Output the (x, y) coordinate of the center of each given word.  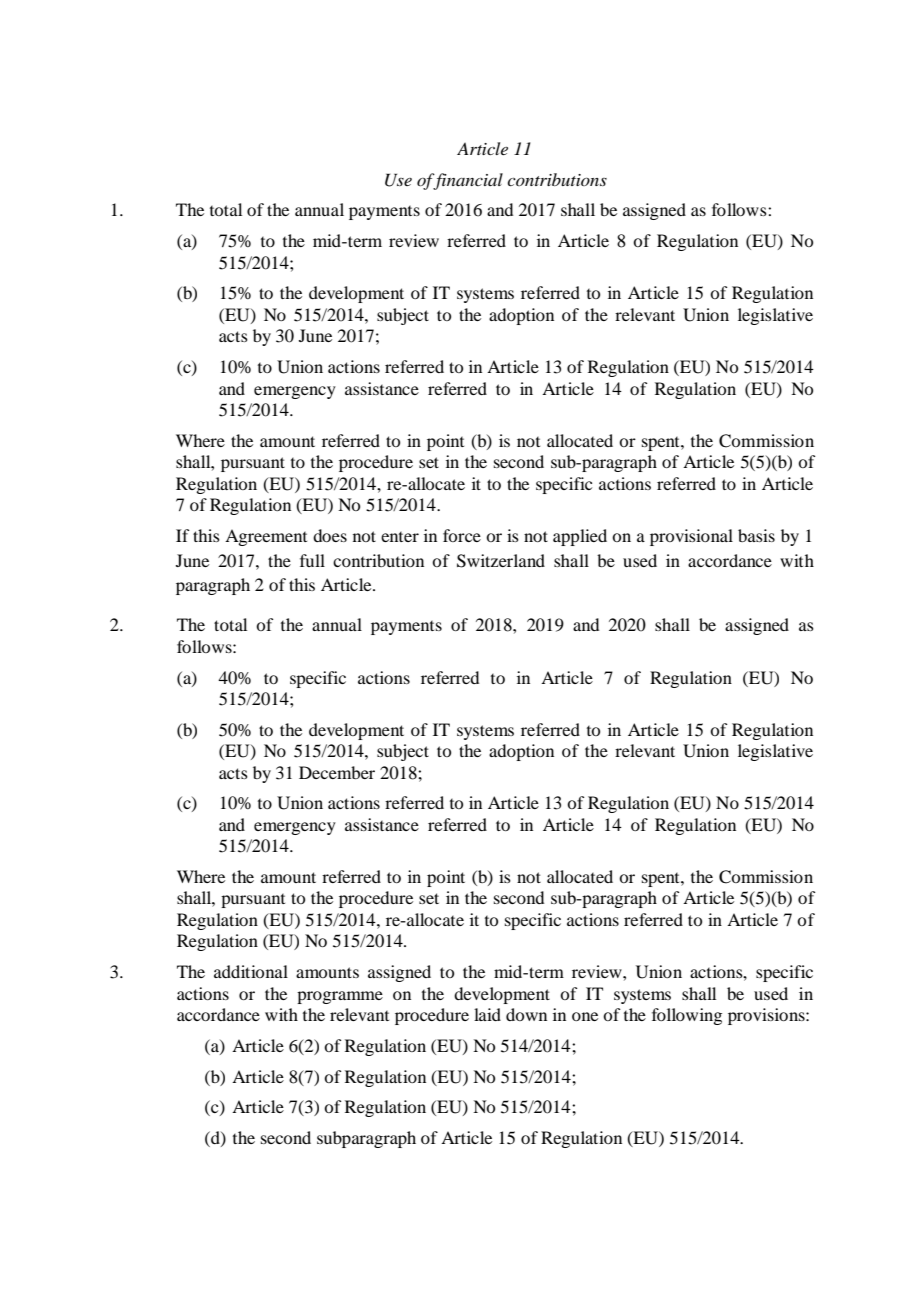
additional (251, 971)
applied (580, 537)
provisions (767, 1016)
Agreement (266, 537)
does (330, 535)
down (526, 1014)
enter (400, 537)
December (337, 772)
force (462, 535)
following (687, 1016)
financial (467, 181)
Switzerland (501, 561)
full (312, 560)
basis (756, 535)
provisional (691, 537)
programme (340, 997)
